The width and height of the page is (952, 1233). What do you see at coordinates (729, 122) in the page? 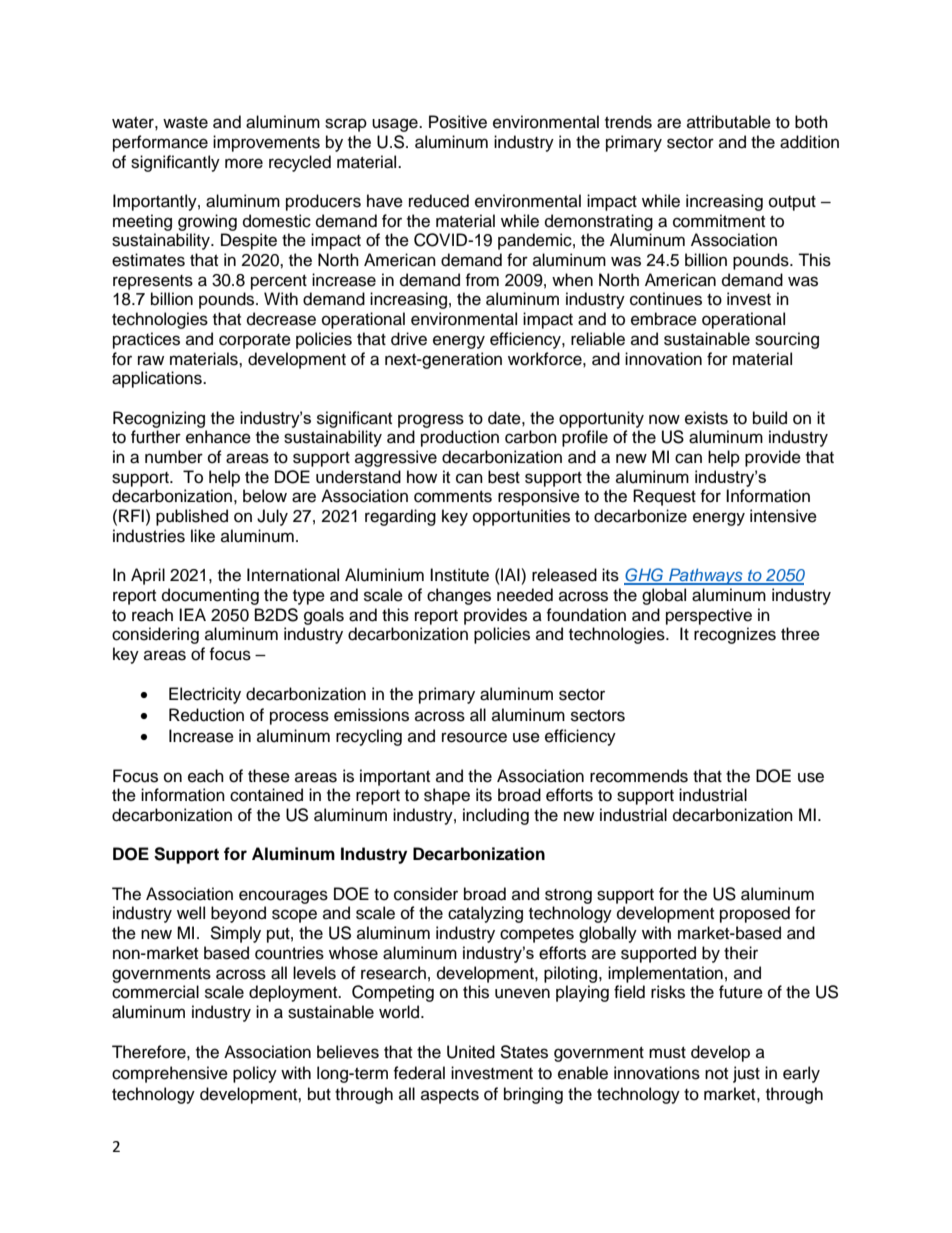
I see `attributable` at bounding box center [729, 122].
